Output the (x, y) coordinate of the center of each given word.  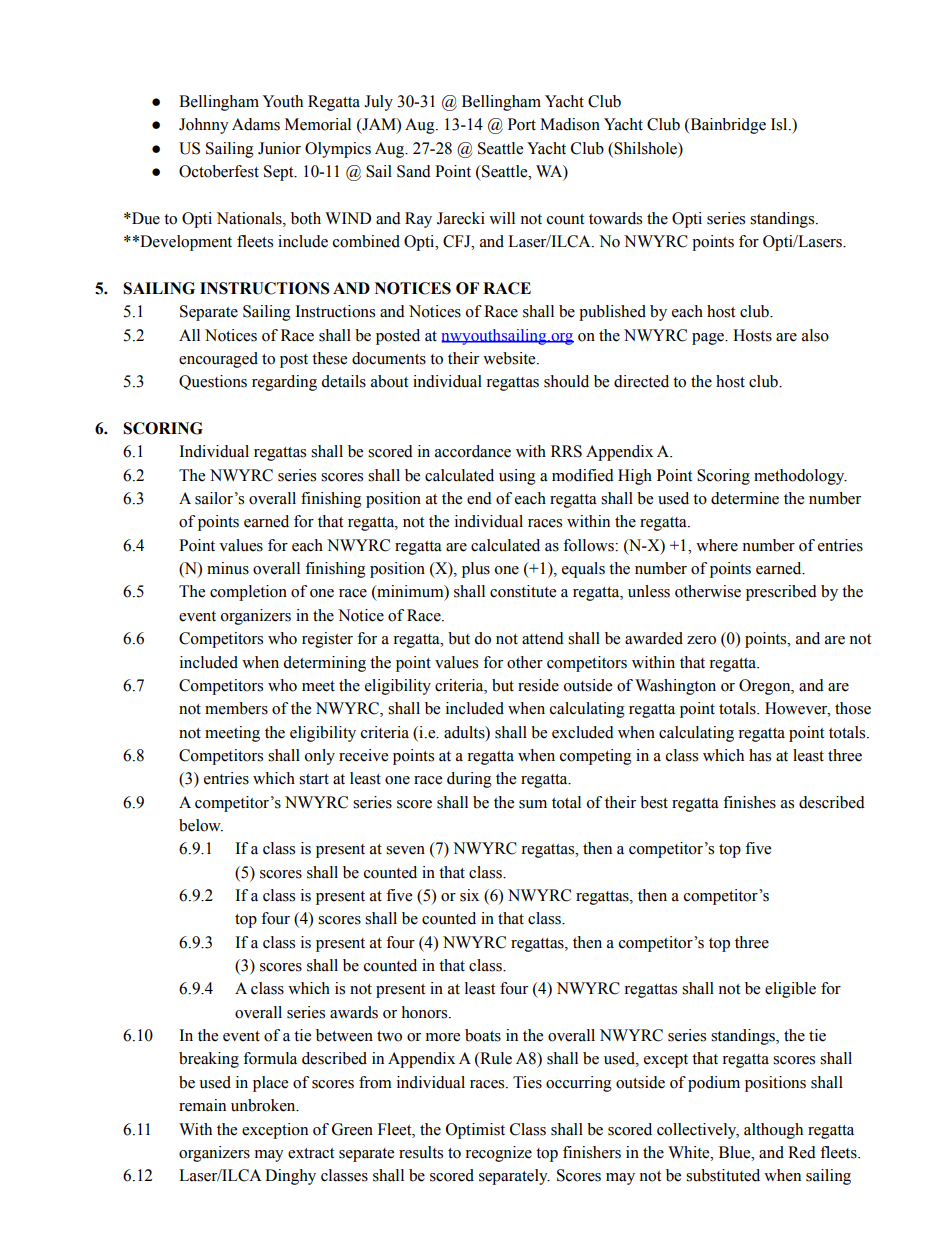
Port (522, 124)
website (510, 358)
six (469, 895)
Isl (780, 124)
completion (248, 593)
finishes (749, 802)
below (201, 825)
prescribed (781, 593)
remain (202, 1105)
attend (543, 638)
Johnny (204, 126)
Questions (213, 382)
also (815, 335)
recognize (498, 1154)
